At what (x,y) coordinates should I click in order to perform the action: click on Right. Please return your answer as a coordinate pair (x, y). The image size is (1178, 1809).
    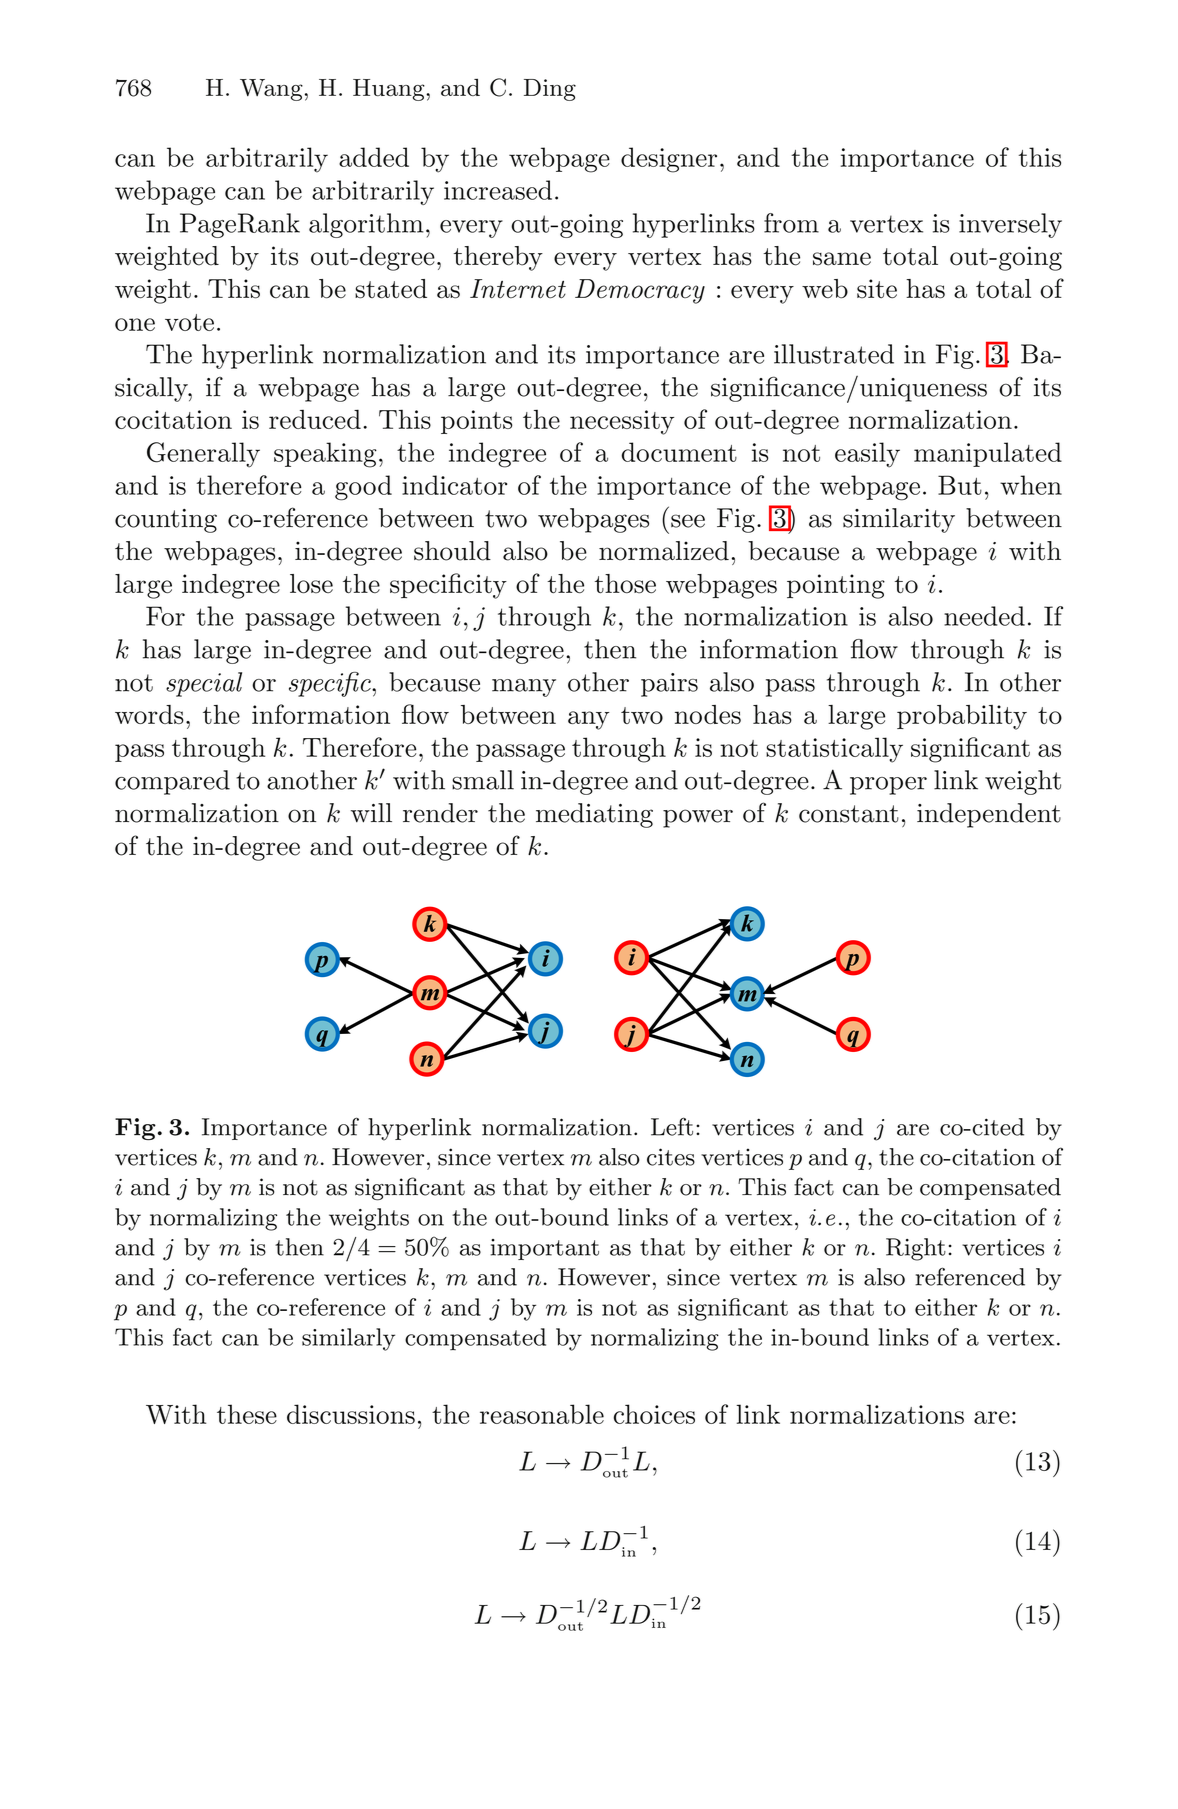
    Looking at the image, I should click on (916, 1249).
